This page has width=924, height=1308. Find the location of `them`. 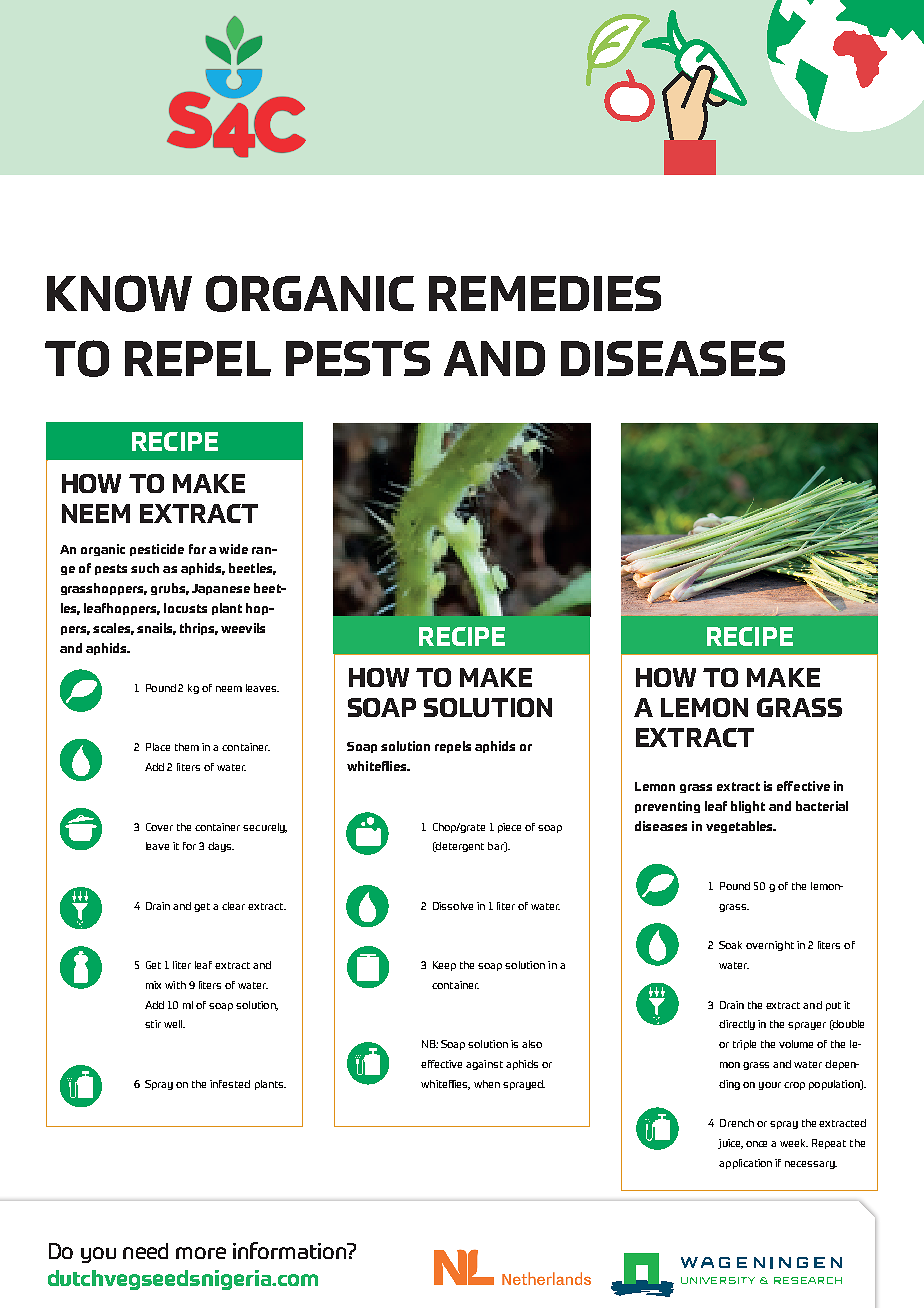

them is located at coordinates (187, 747).
